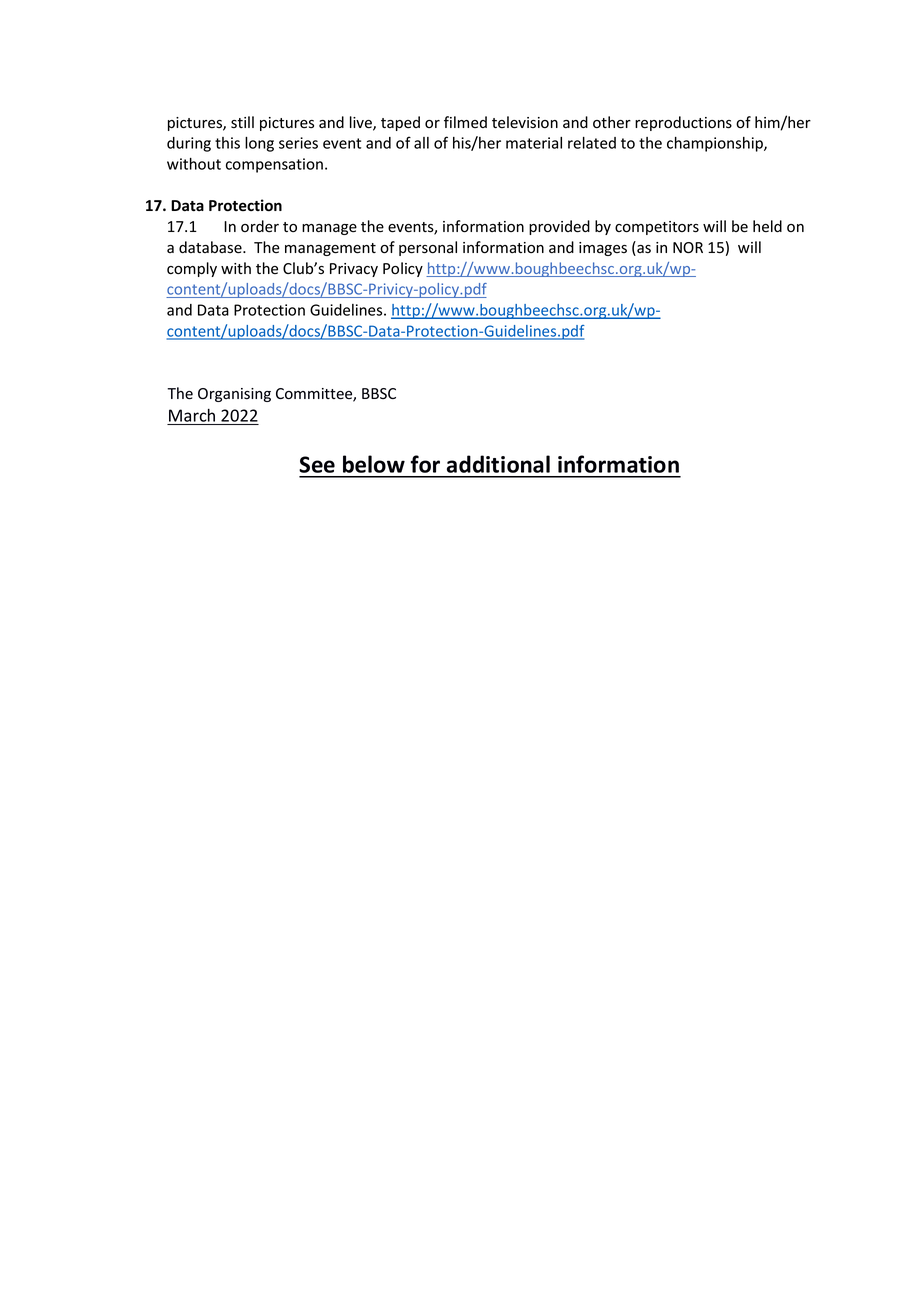  What do you see at coordinates (603, 249) in the page?
I see `images` at bounding box center [603, 249].
